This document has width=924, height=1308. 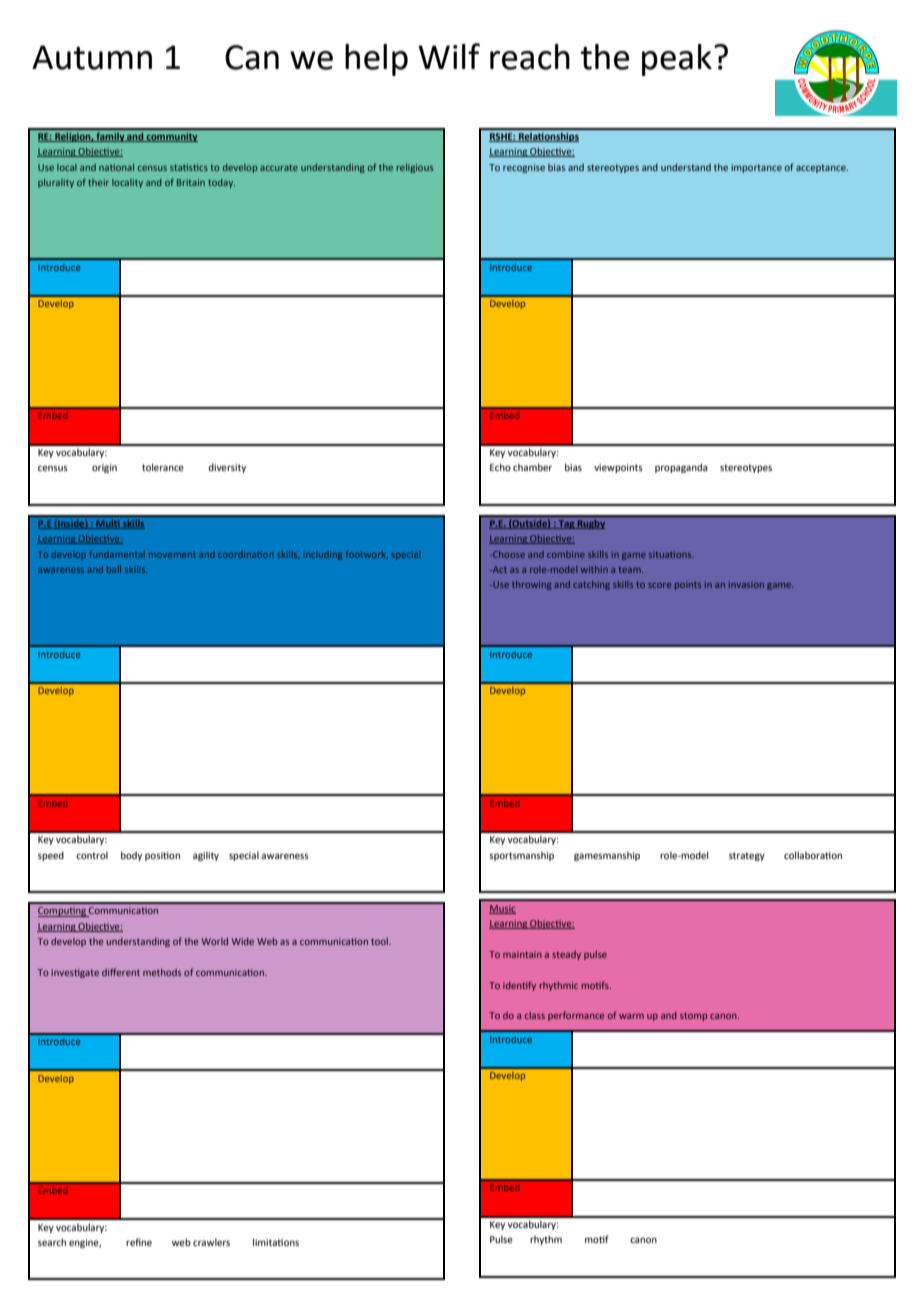 What do you see at coordinates (677, 60) in the document?
I see `peak` at bounding box center [677, 60].
